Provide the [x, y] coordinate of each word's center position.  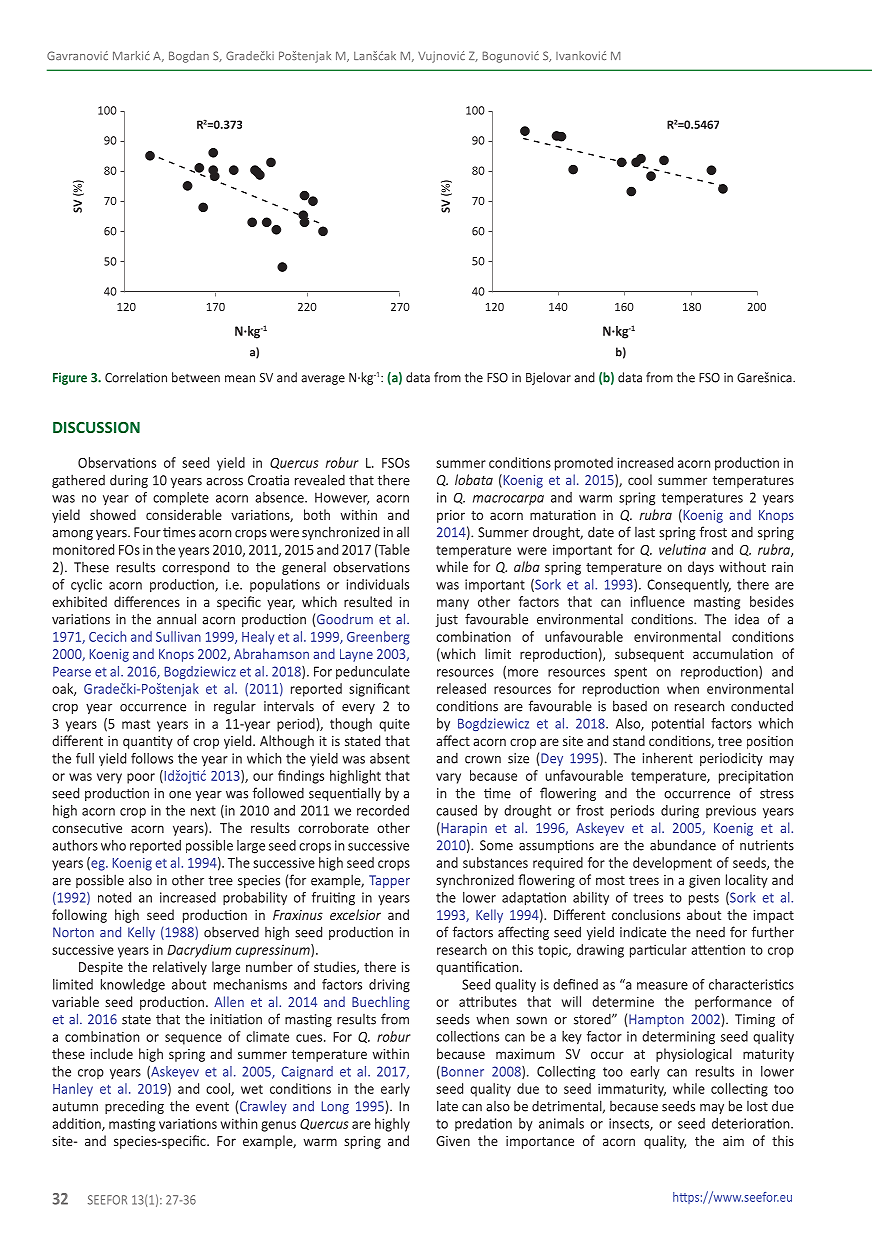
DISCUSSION [96, 427]
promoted [584, 464]
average [323, 380]
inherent [668, 758]
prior [451, 516]
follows [152, 758]
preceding [134, 1107]
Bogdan [189, 57]
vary [448, 778]
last [645, 532]
